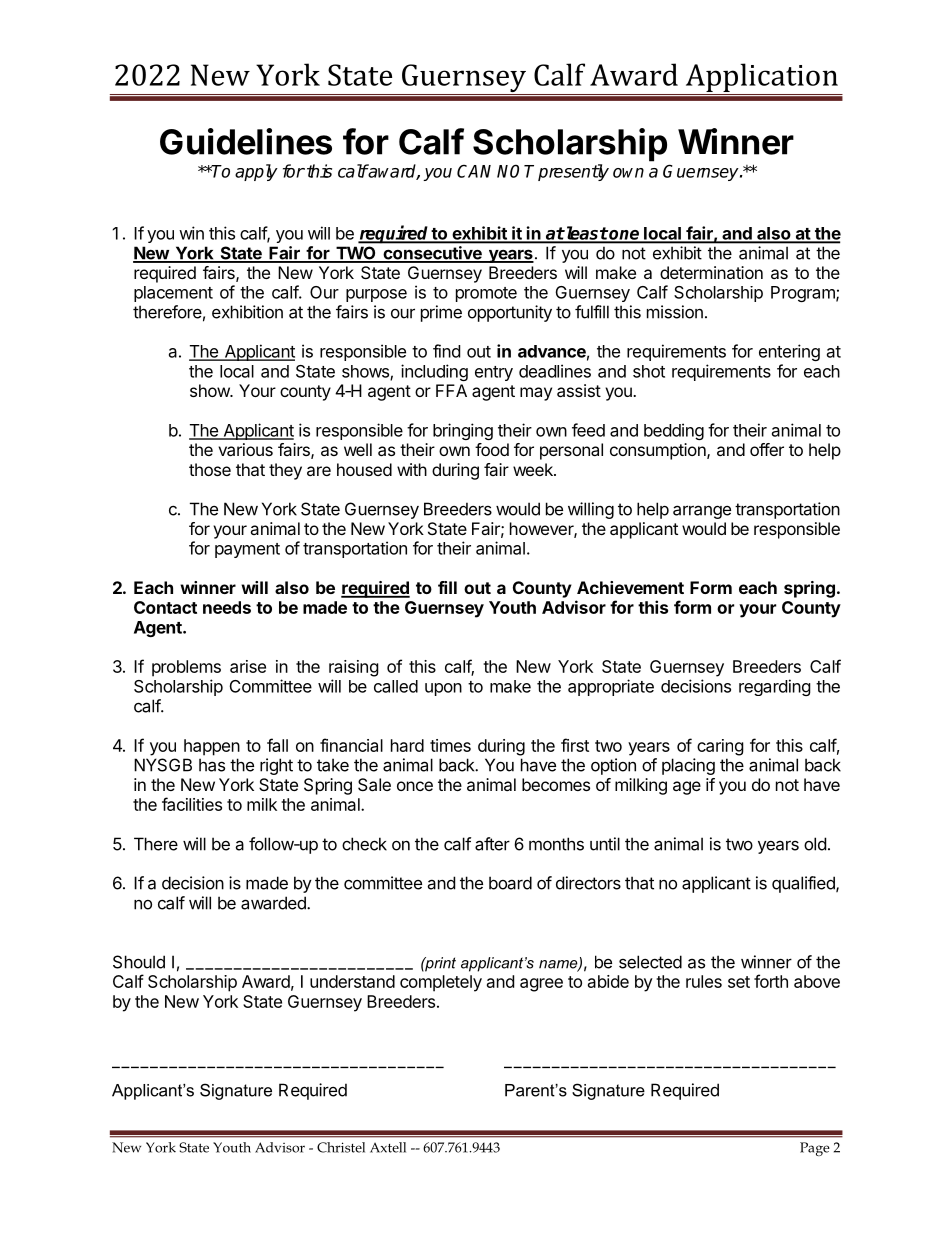 Image resolution: width=952 pixels, height=1233 pixels. I want to click on Application, so click(761, 79).
